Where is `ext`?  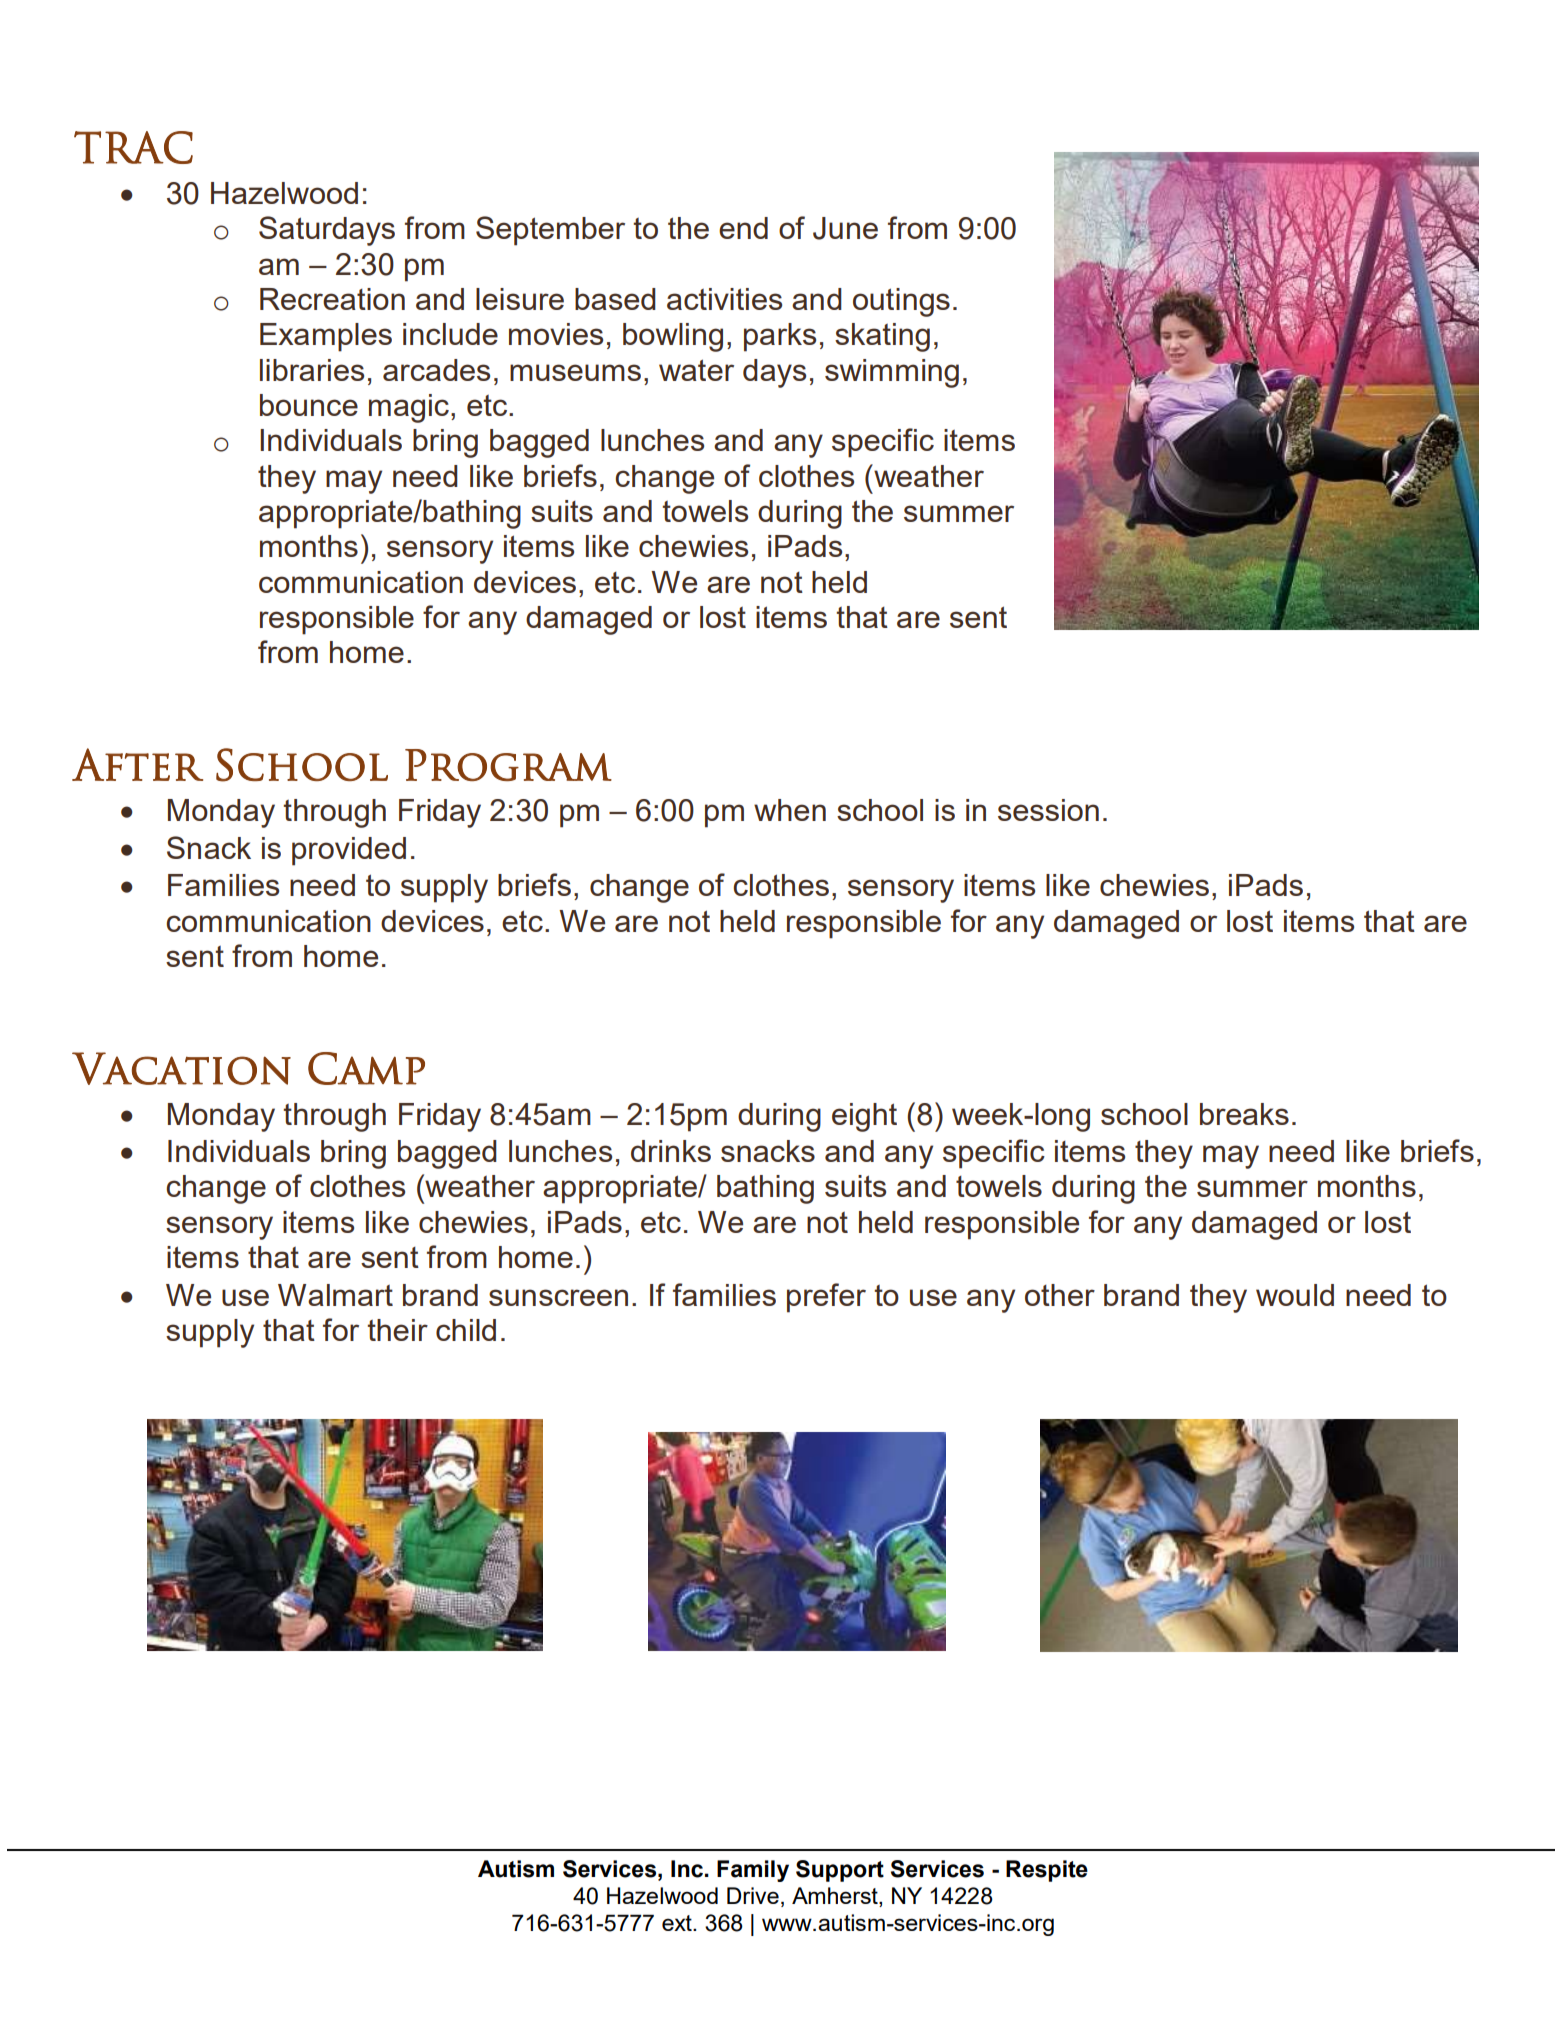
ext is located at coordinates (678, 1923).
